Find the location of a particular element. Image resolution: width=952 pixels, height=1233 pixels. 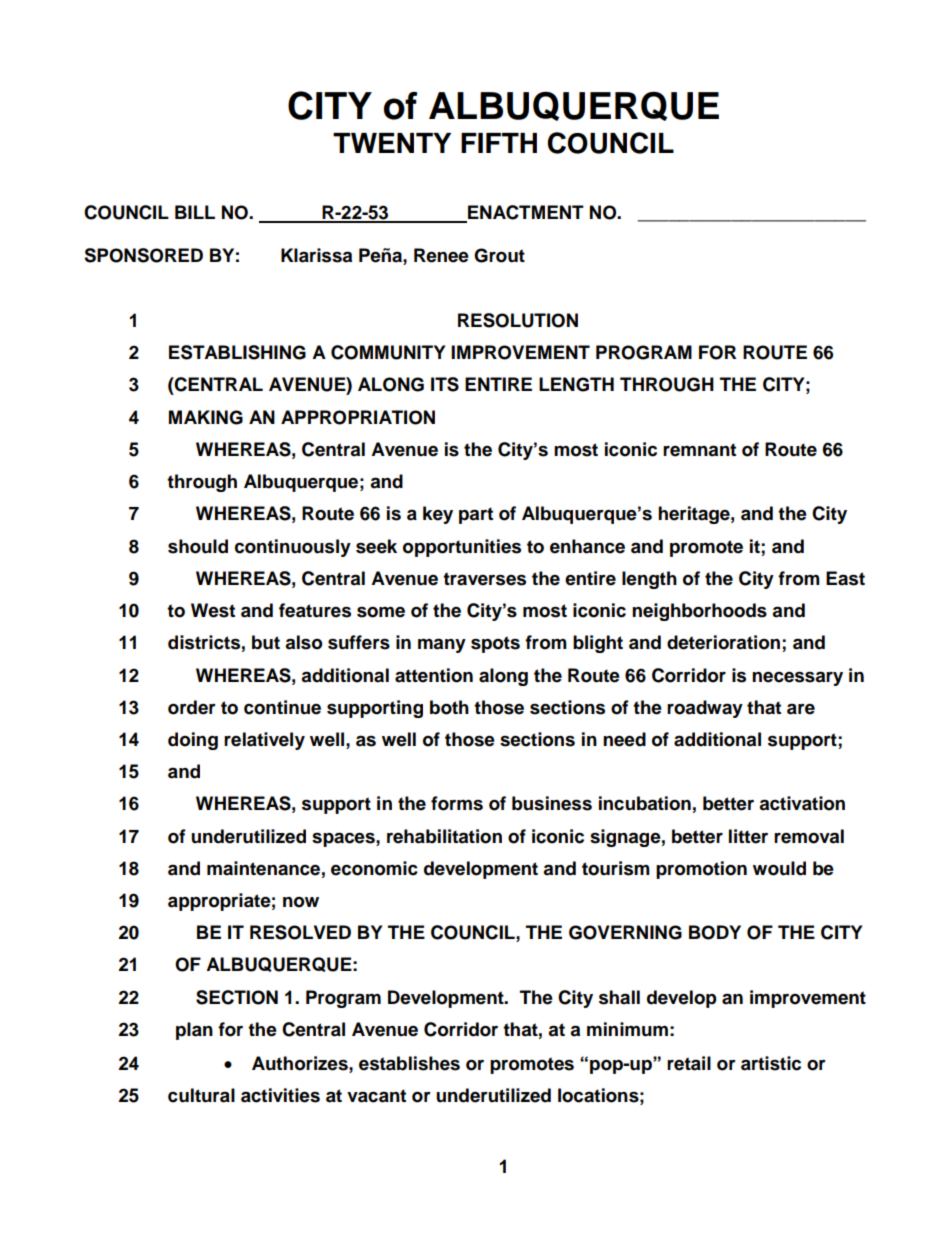

West is located at coordinates (213, 610).
